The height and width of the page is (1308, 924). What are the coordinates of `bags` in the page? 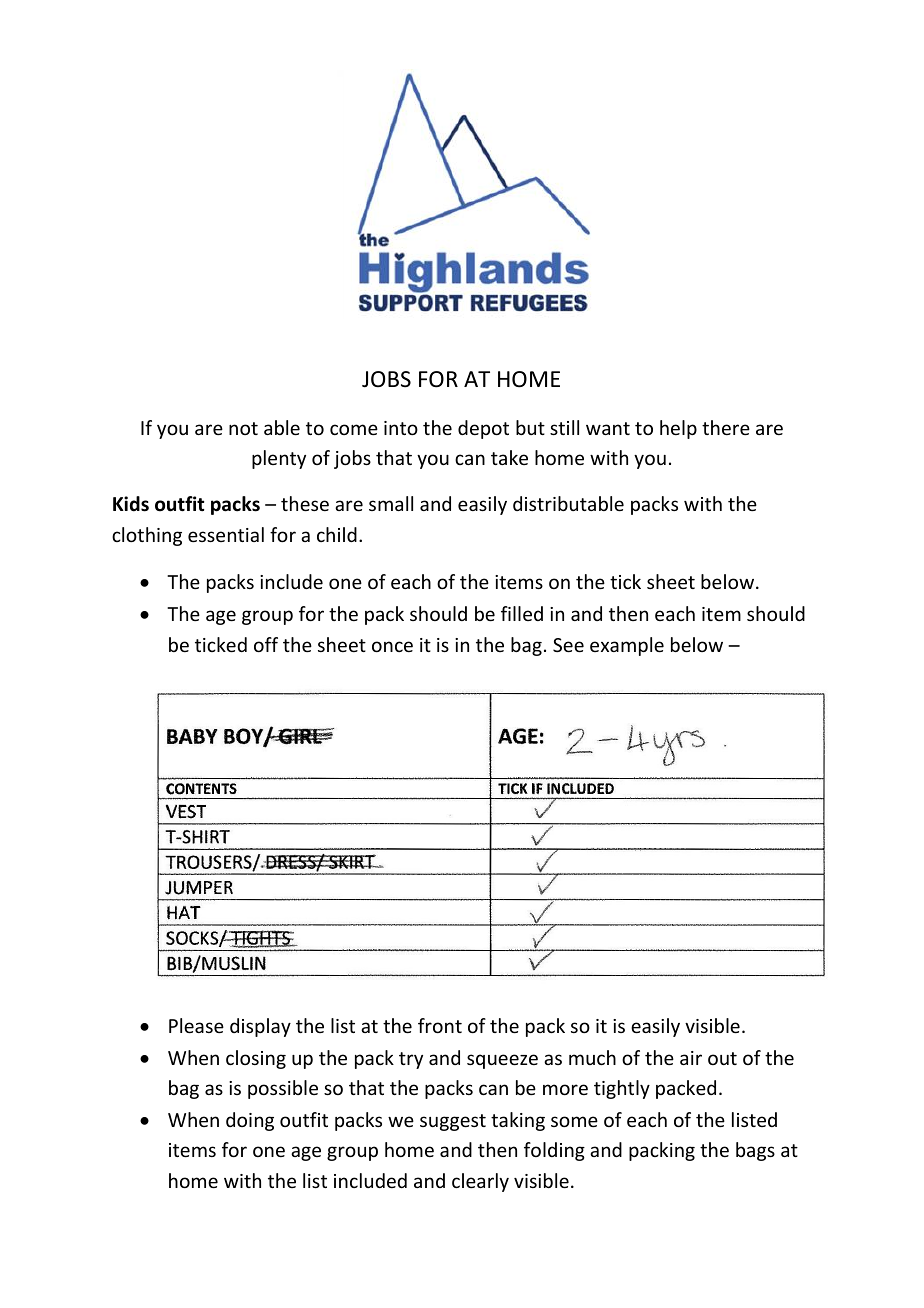 It's located at (755, 1151).
